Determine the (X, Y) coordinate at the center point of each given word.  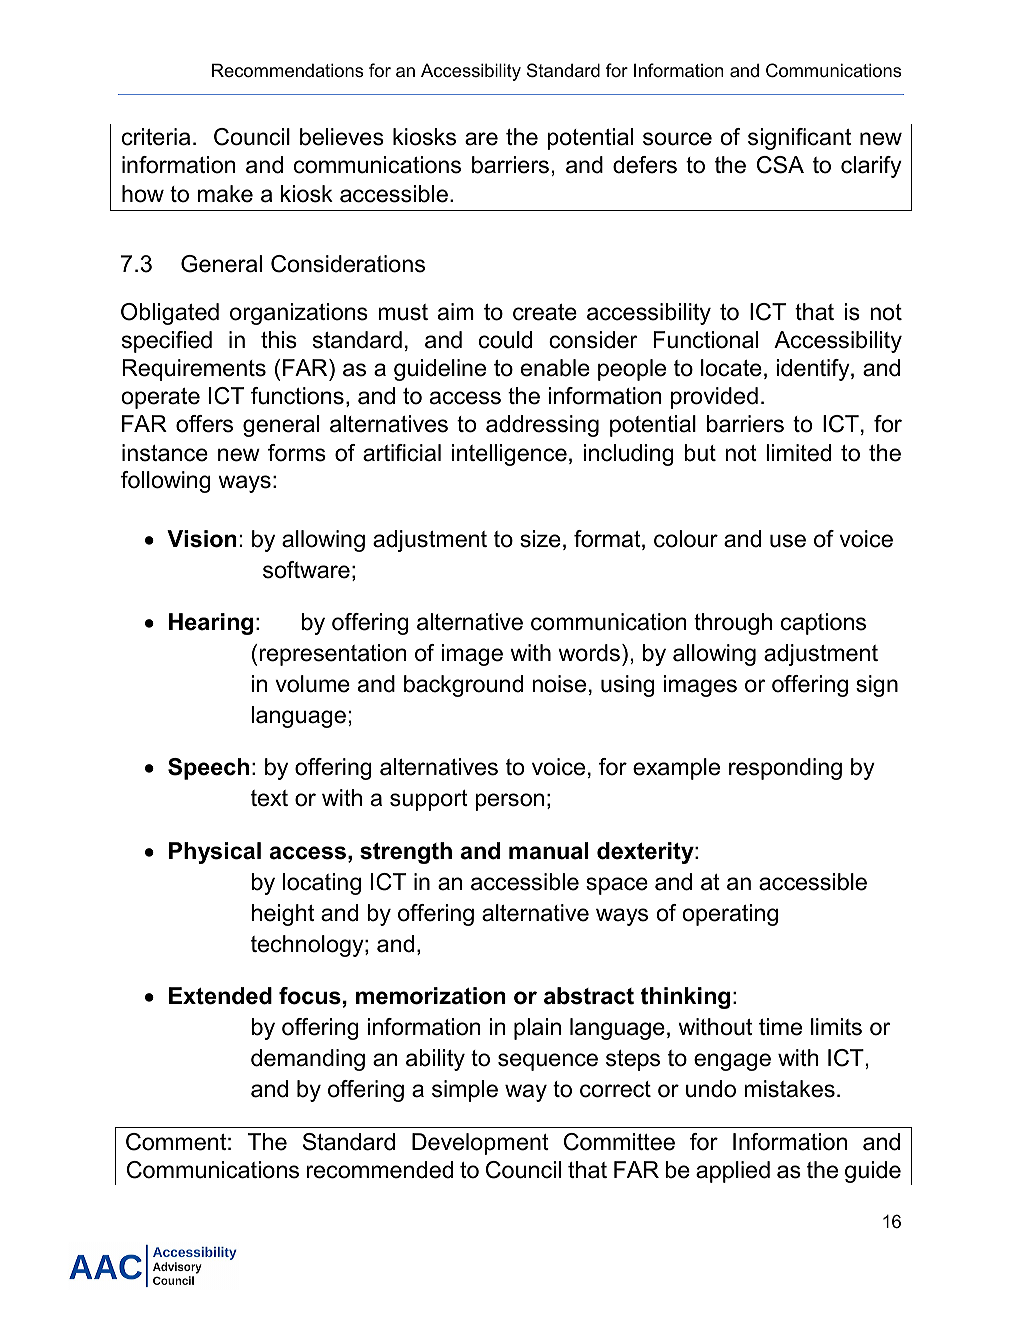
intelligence (509, 455)
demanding (308, 1060)
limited (798, 453)
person (509, 802)
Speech (208, 769)
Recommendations (288, 70)
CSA (780, 165)
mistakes (789, 1089)
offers (204, 424)
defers (645, 165)
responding (785, 769)
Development (480, 1144)
